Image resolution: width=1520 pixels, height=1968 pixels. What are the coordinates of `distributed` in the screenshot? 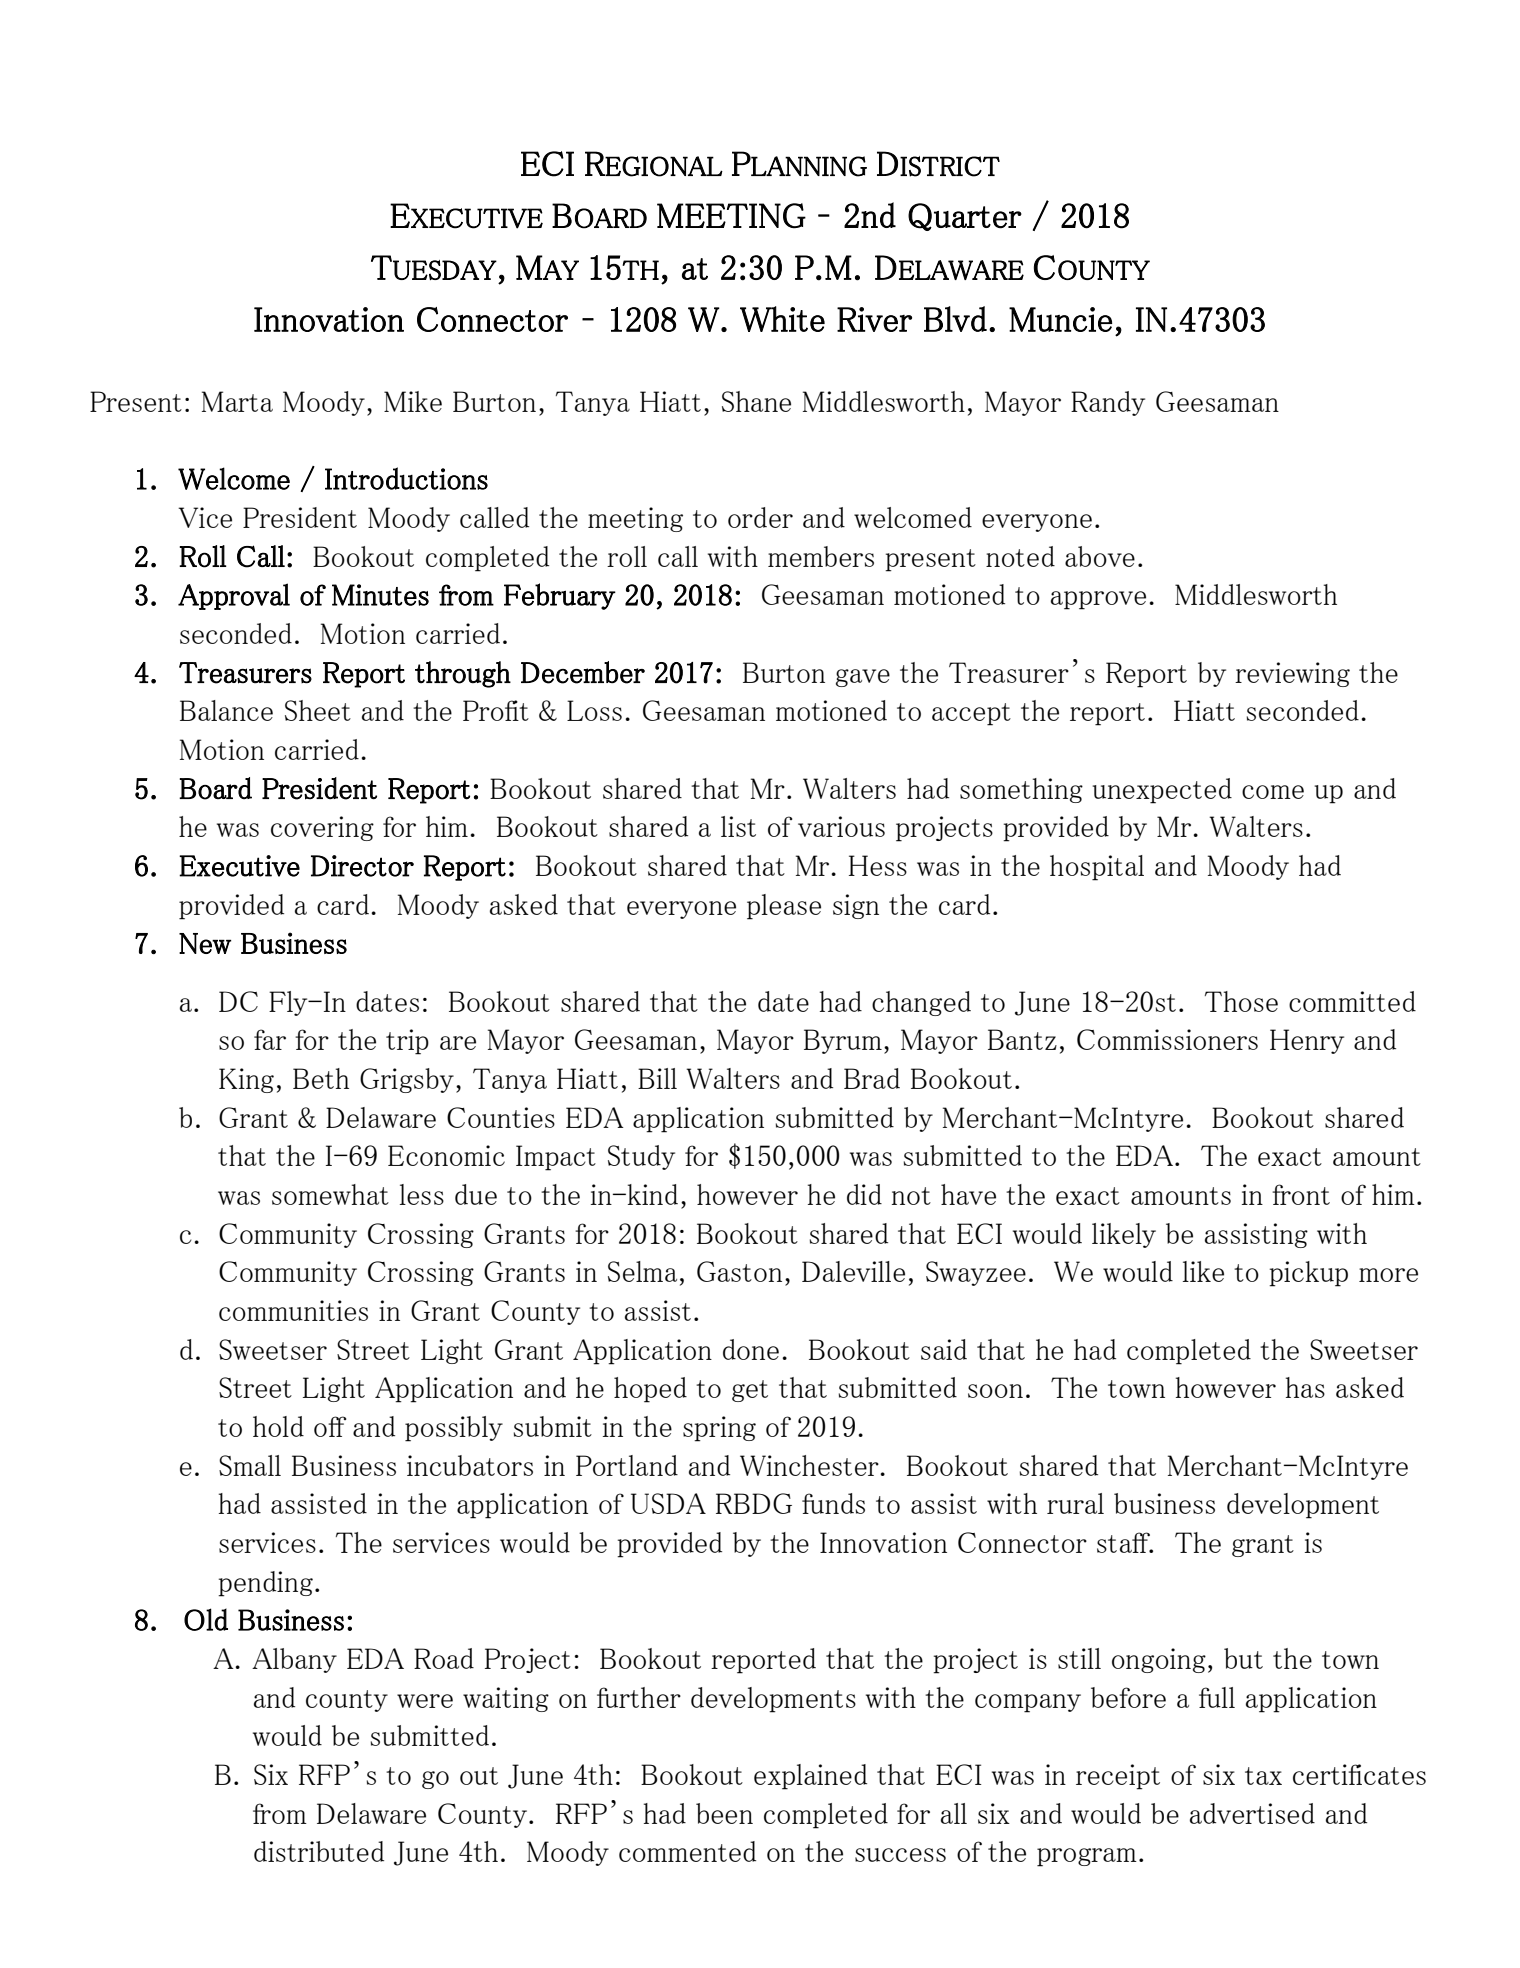 It's located at (319, 1851).
